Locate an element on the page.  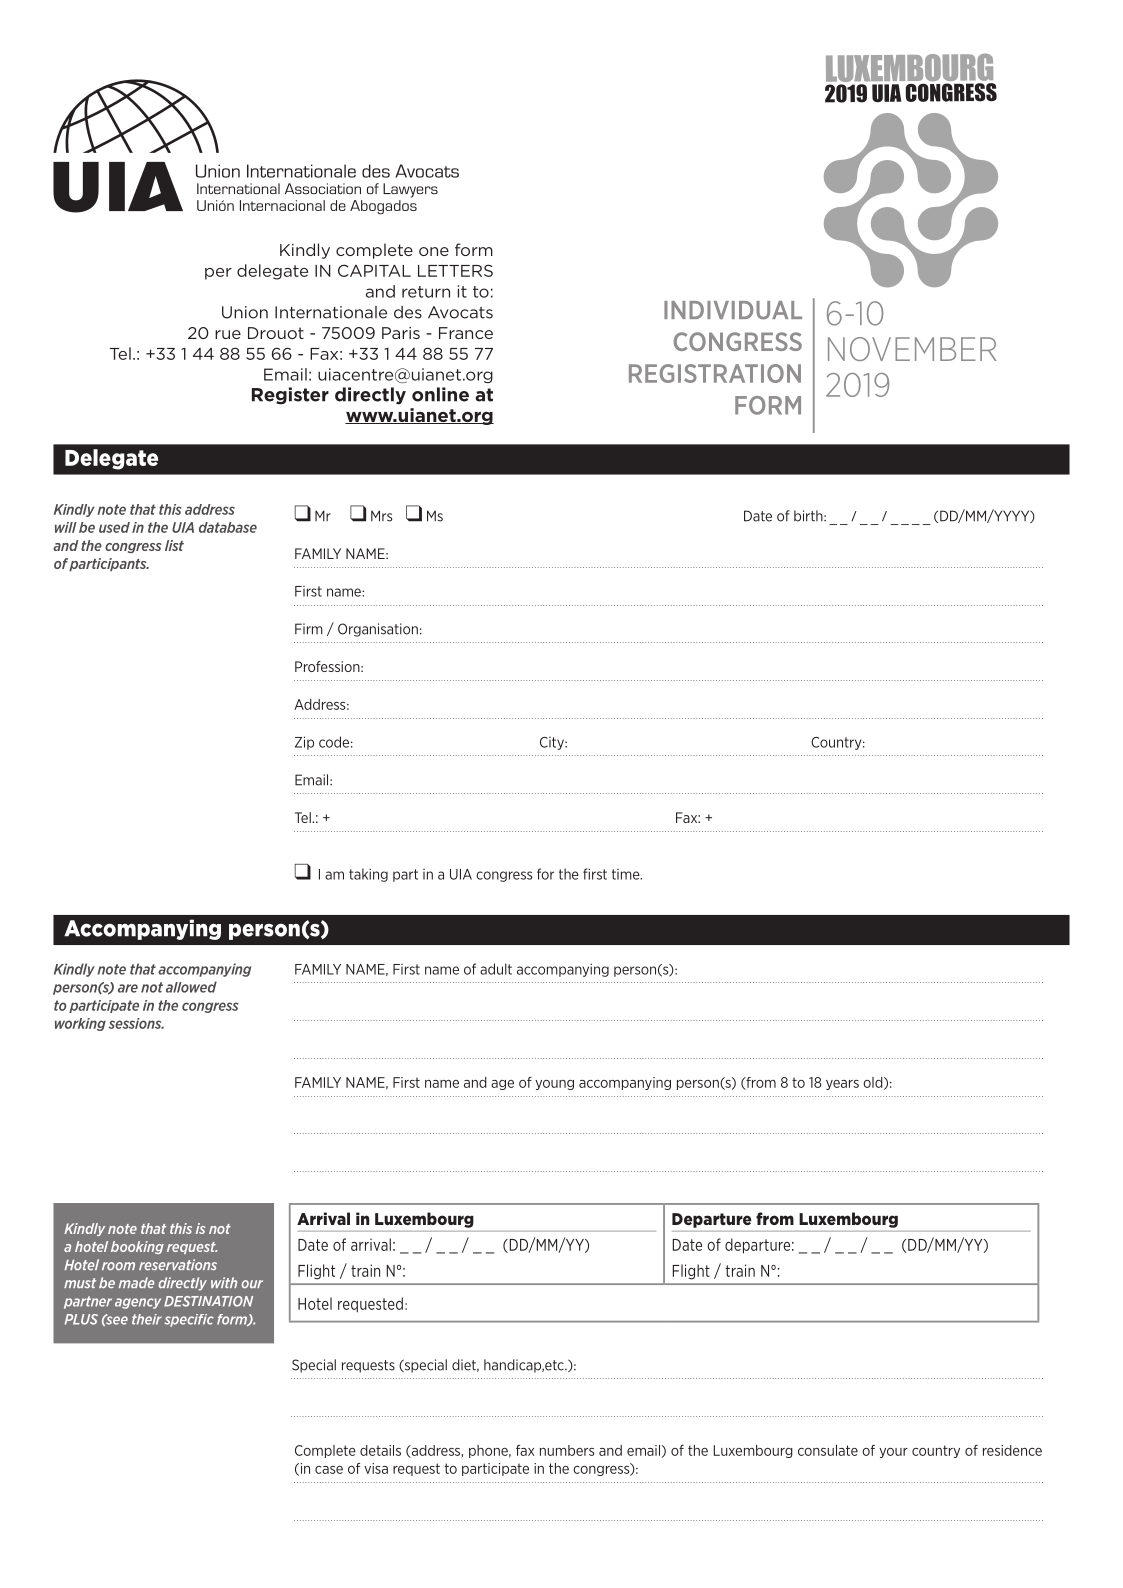
rue is located at coordinates (228, 334).
